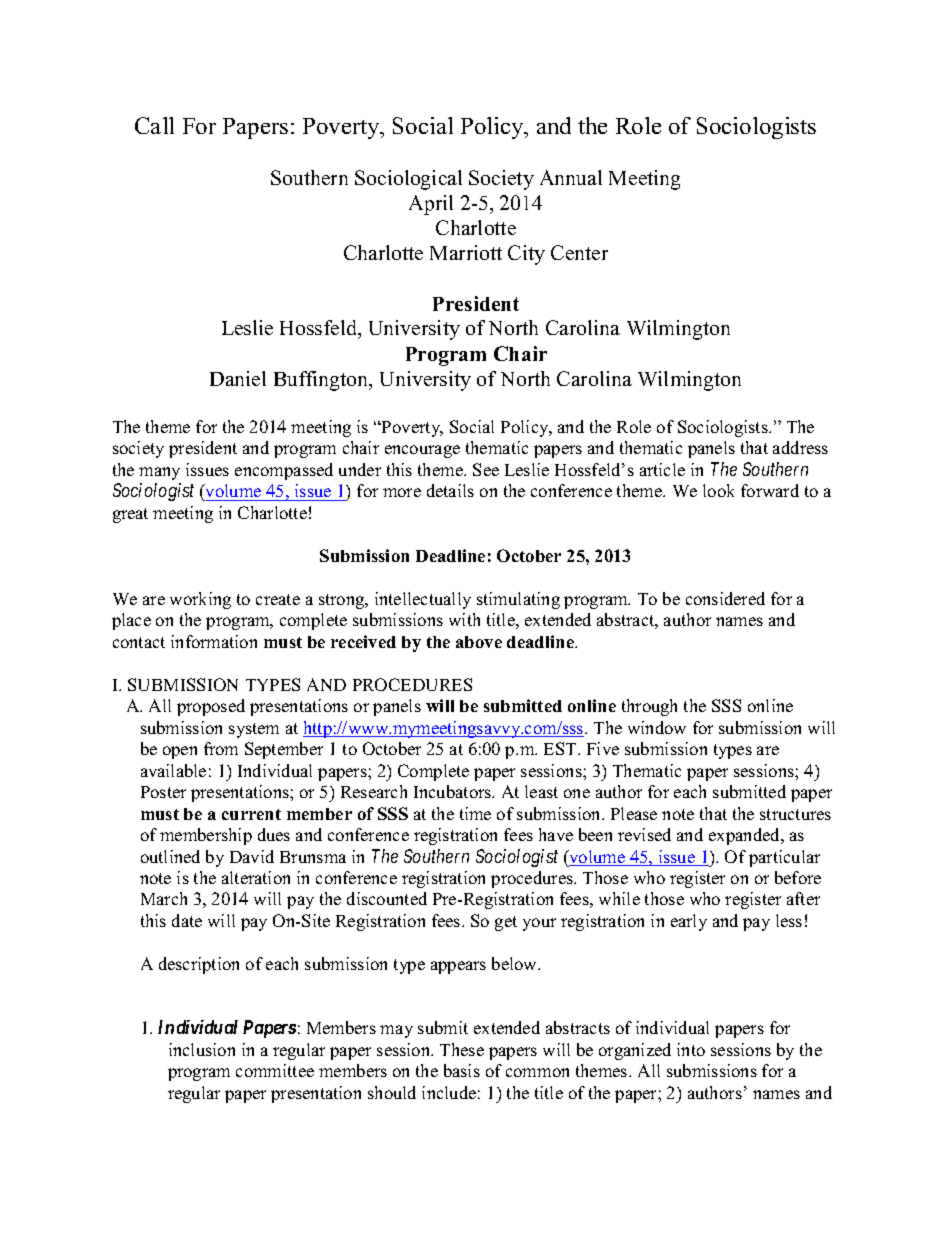 The image size is (952, 1233). Describe the element at coordinates (571, 177) in the page. I see `Annual` at that location.
